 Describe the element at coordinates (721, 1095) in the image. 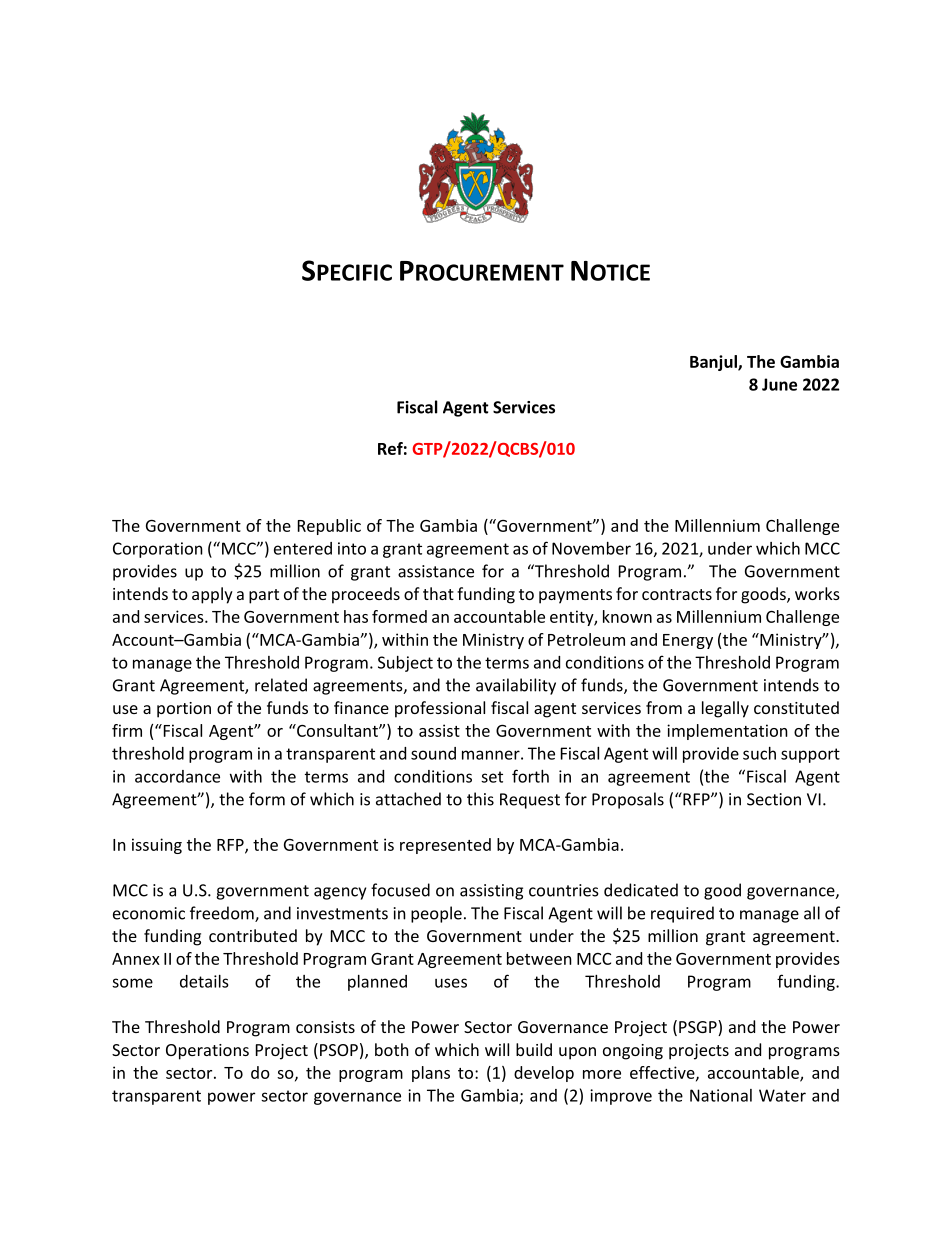

I see `National` at that location.
